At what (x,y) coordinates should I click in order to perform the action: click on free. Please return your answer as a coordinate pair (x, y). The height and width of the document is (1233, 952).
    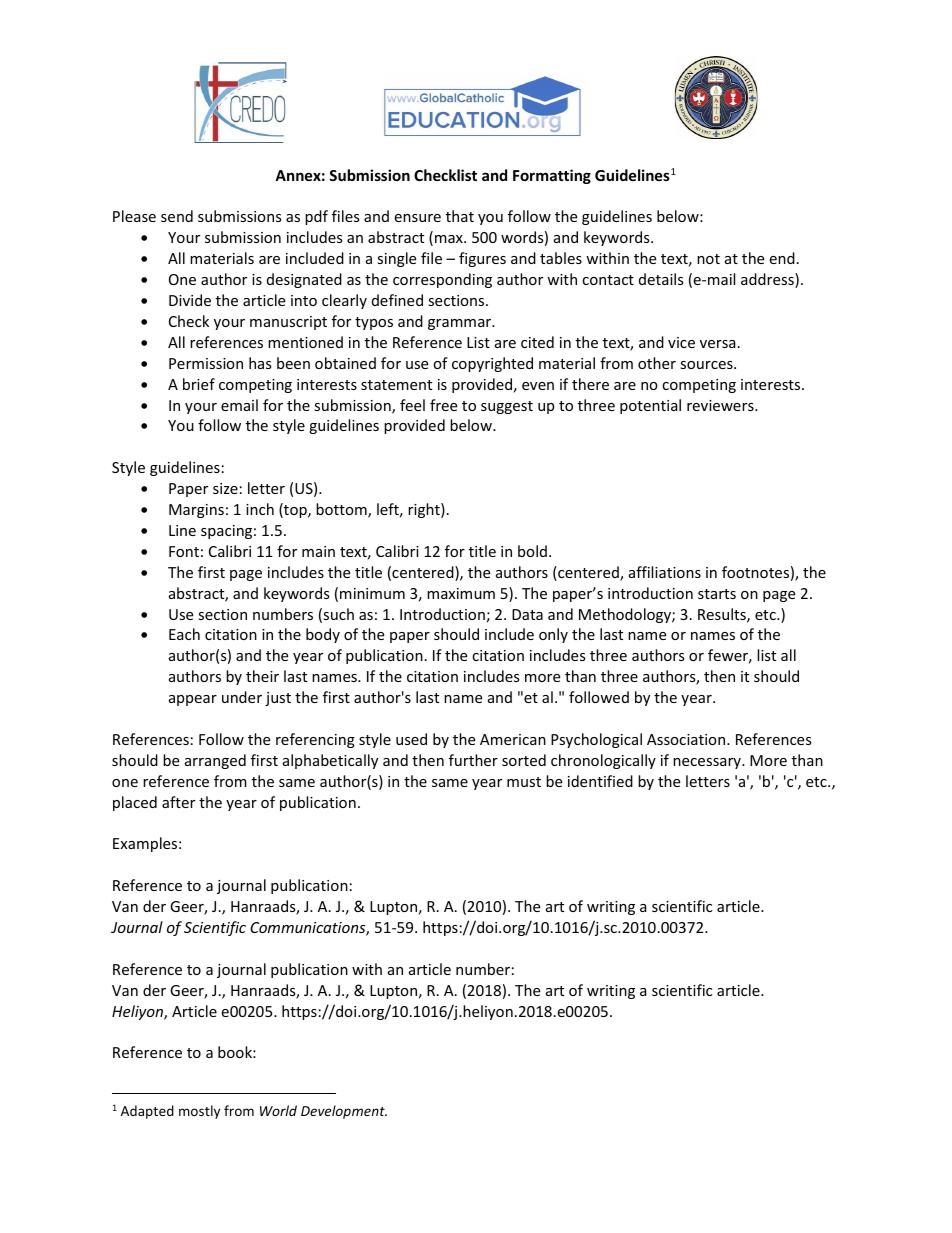
    Looking at the image, I should click on (443, 405).
